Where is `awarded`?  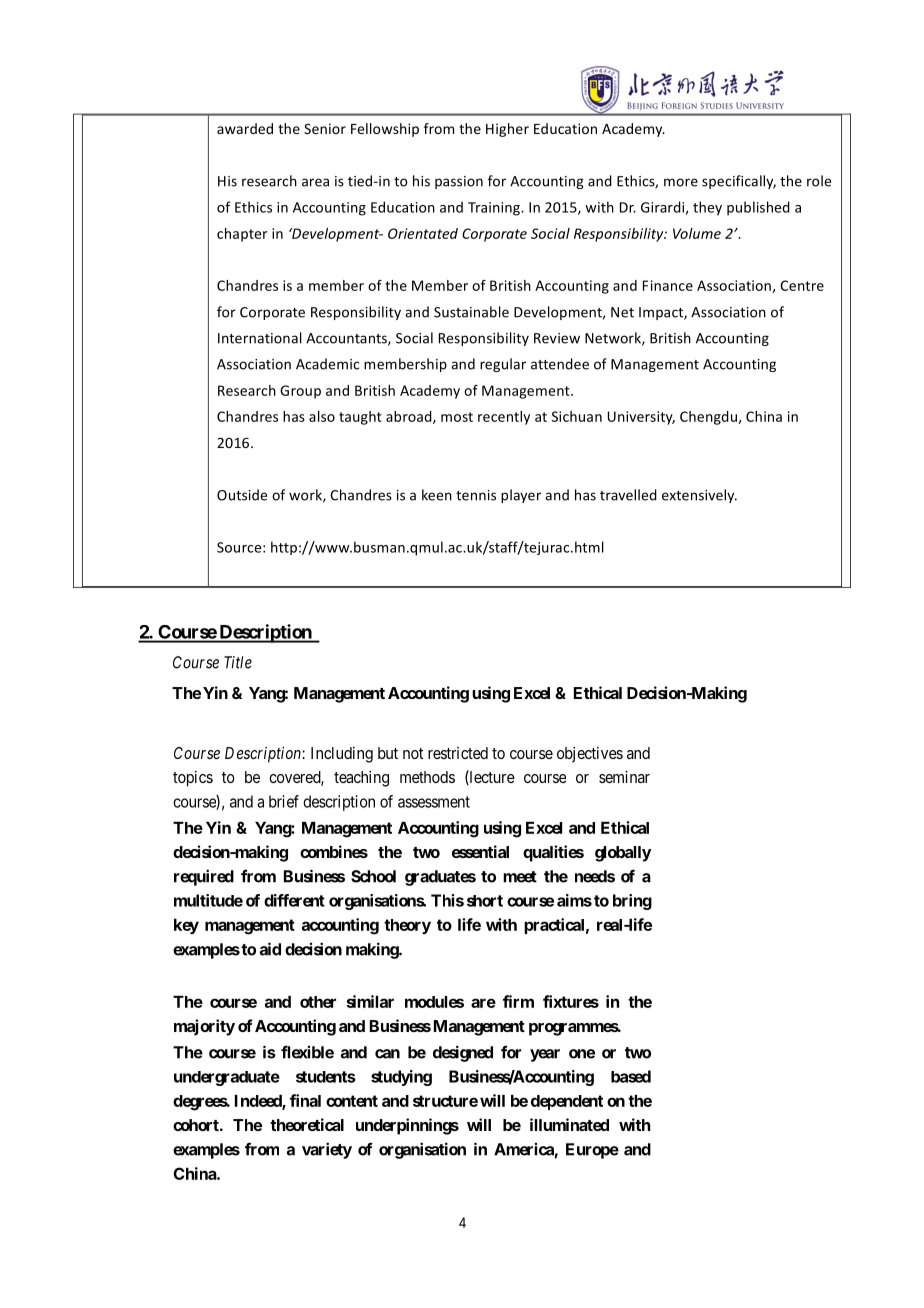
awarded is located at coordinates (245, 128).
